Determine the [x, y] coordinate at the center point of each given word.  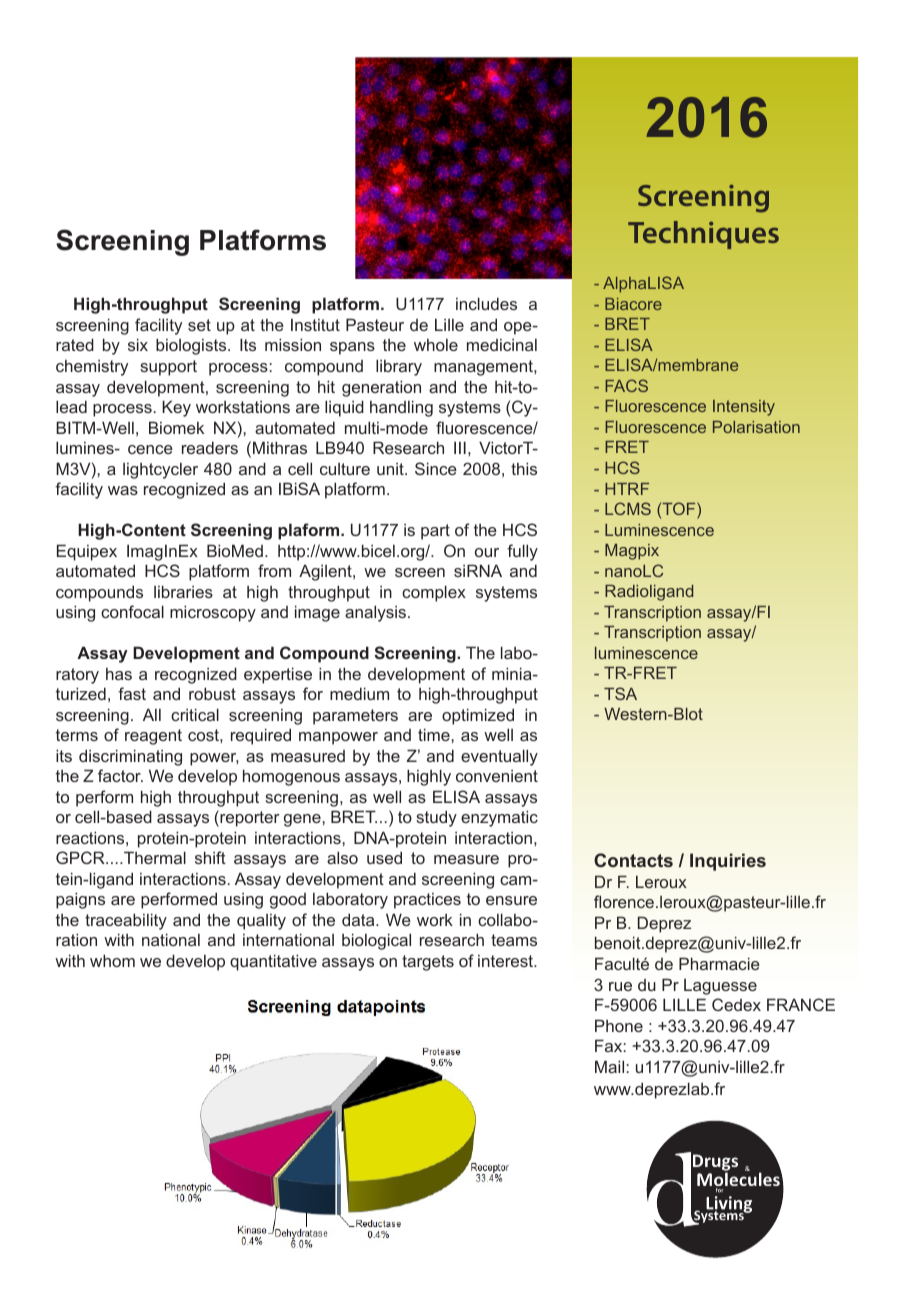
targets [428, 963]
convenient [497, 776]
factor [120, 775]
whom [112, 960]
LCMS [628, 508]
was [123, 490]
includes [486, 303]
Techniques [703, 235]
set [199, 325]
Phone [619, 1025]
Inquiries [728, 862]
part [435, 532]
